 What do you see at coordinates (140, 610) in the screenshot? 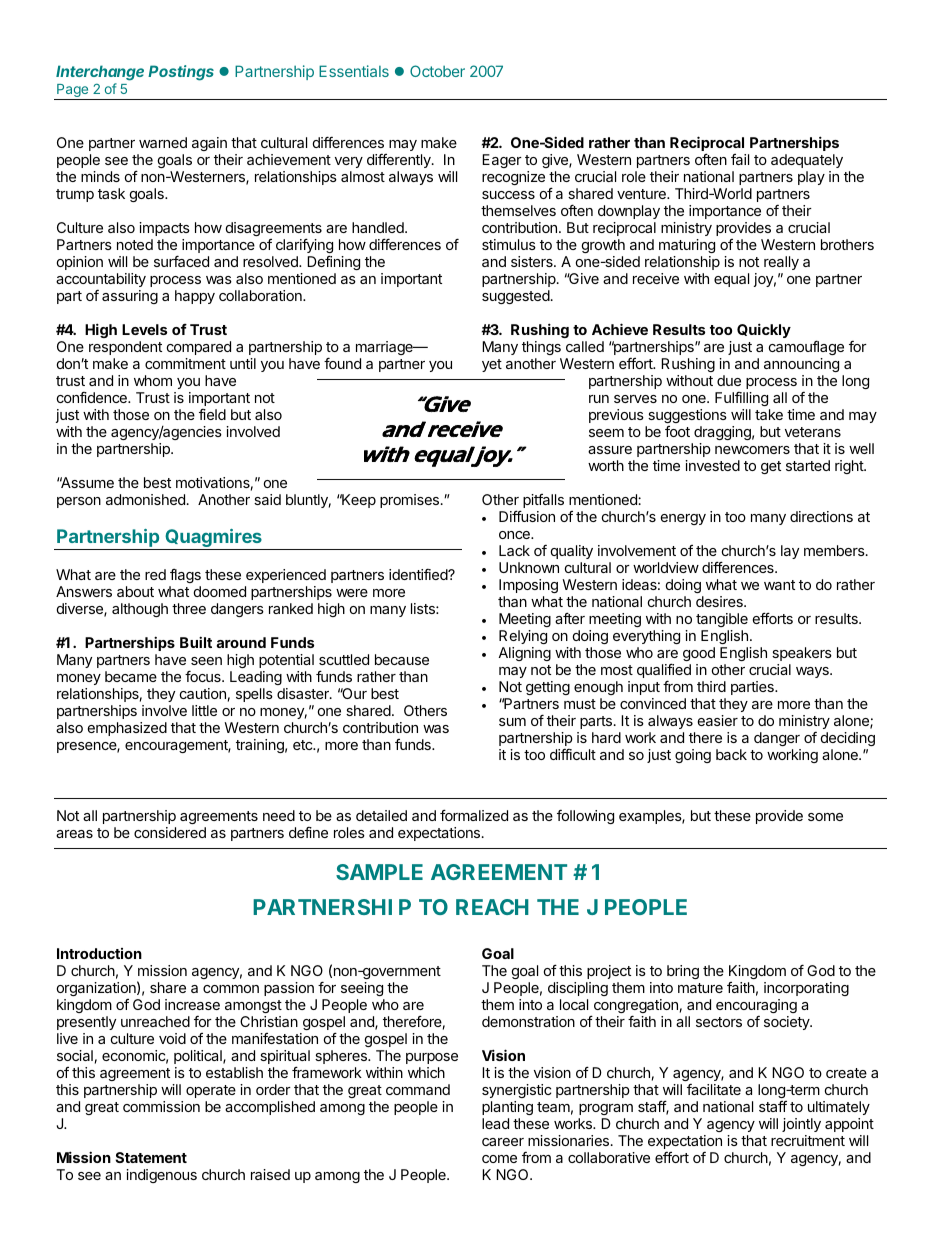
I see `although` at bounding box center [140, 610].
